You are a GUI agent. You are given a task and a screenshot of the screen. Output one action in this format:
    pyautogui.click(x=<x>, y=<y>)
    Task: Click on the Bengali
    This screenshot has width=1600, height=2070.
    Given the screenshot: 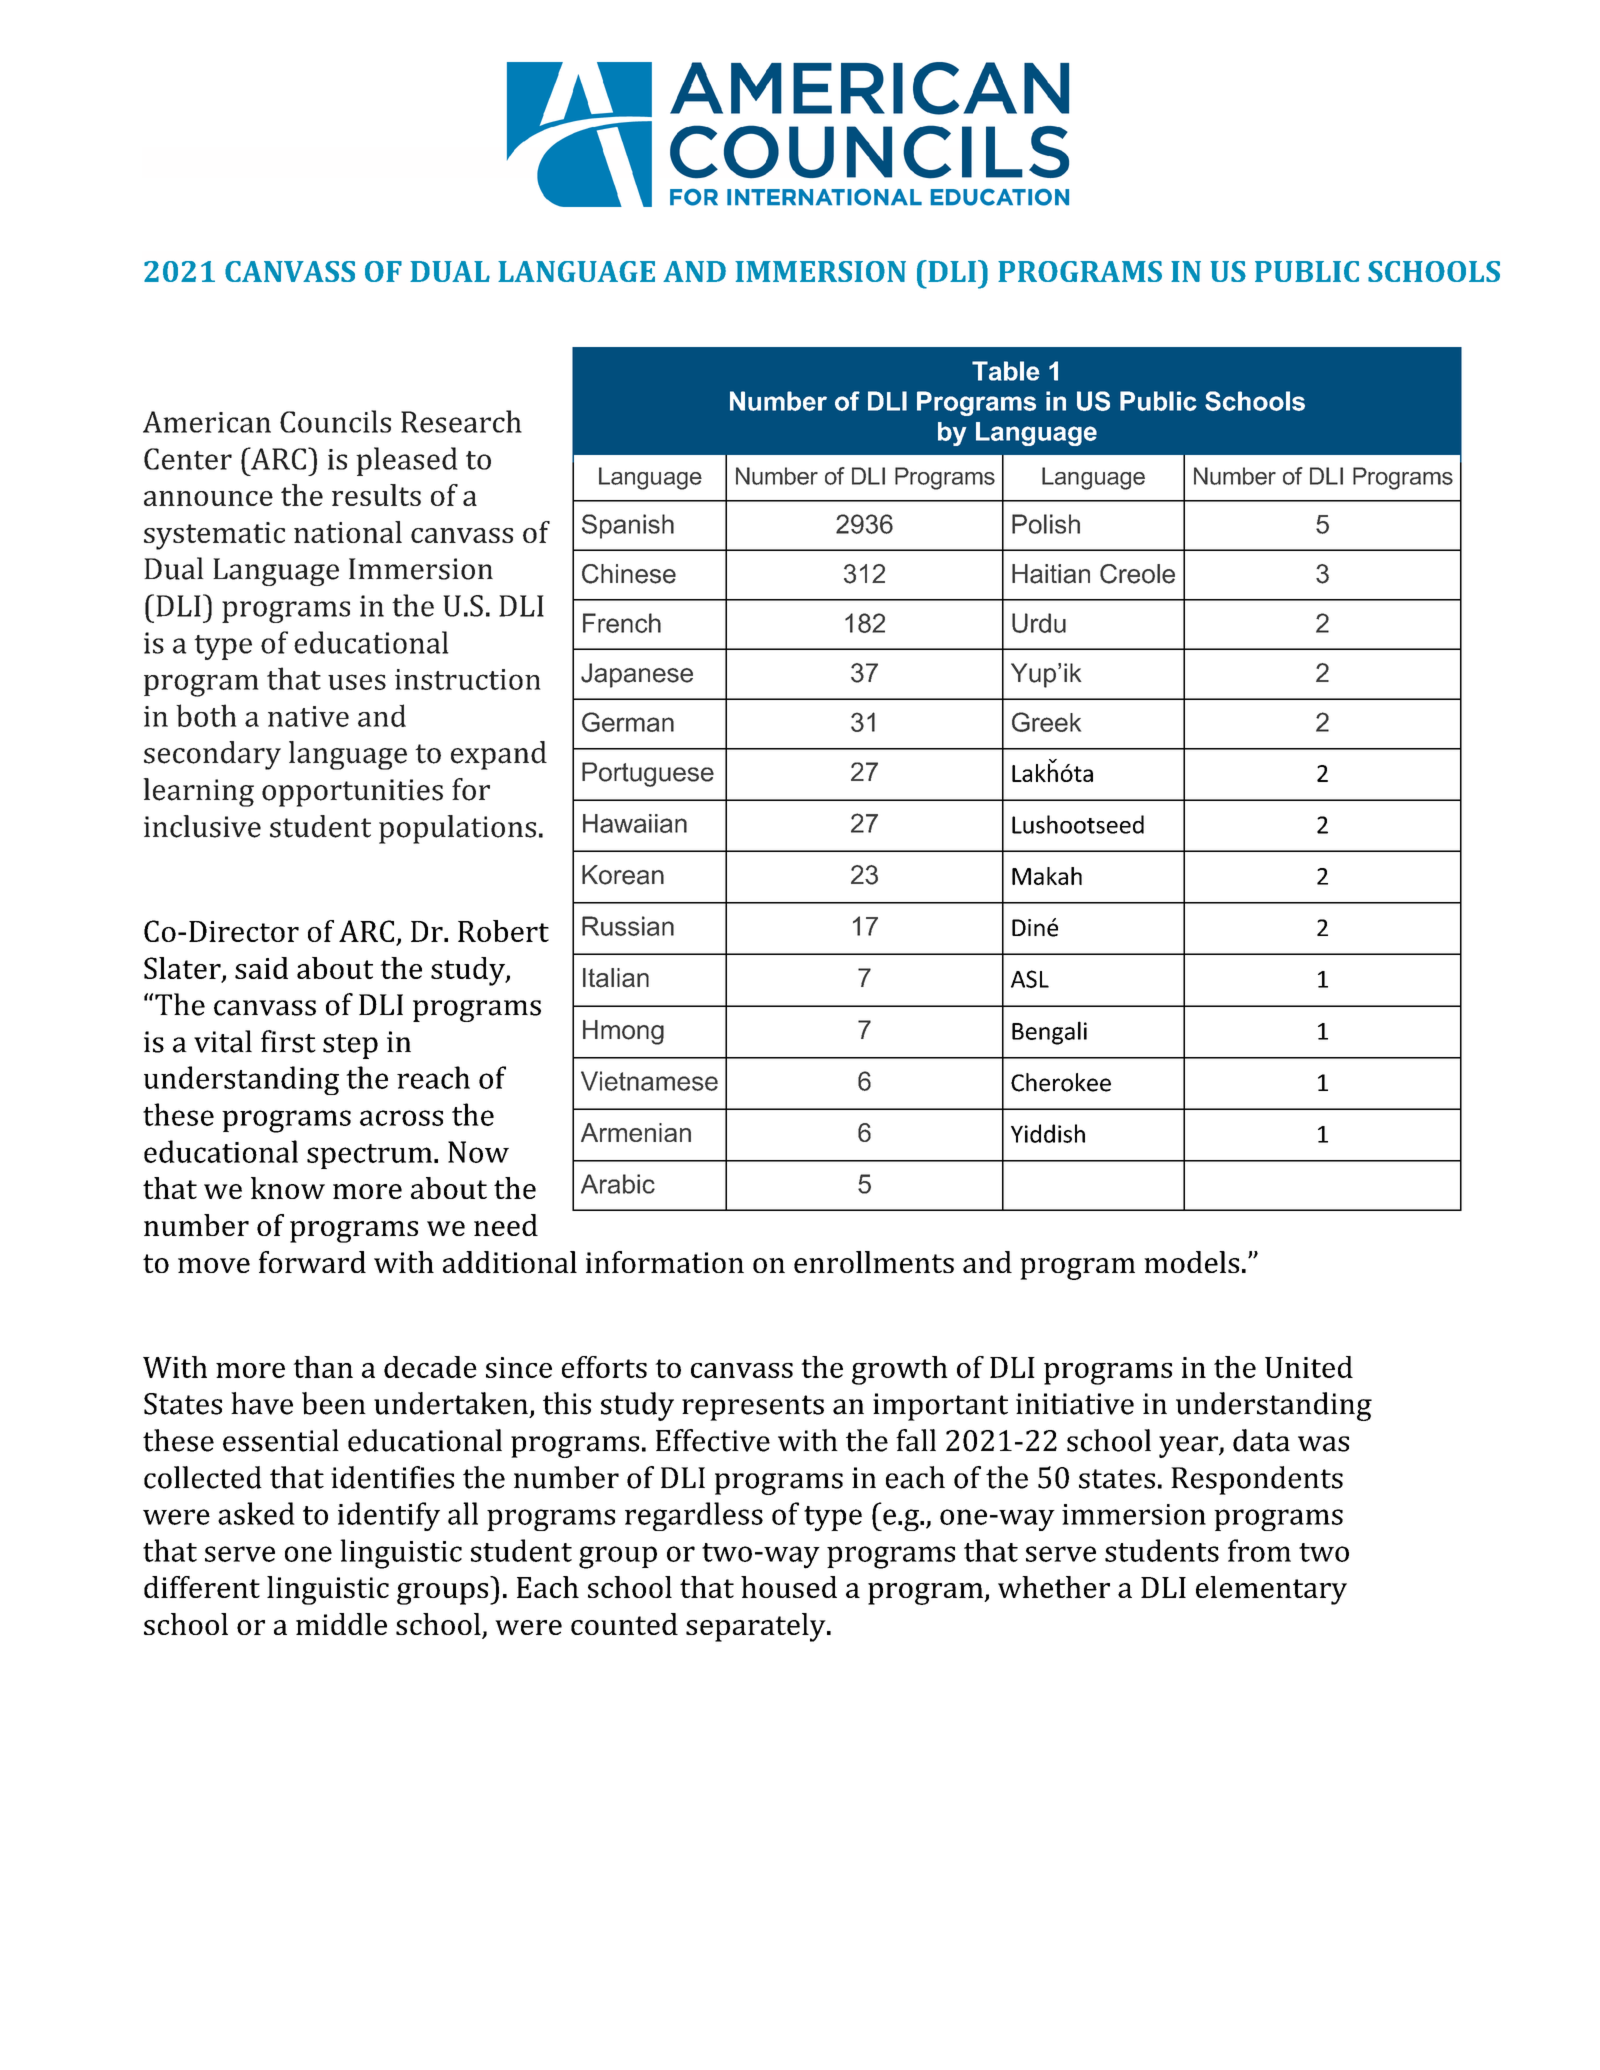 What is the action you would take?
    pyautogui.click(x=1049, y=1033)
